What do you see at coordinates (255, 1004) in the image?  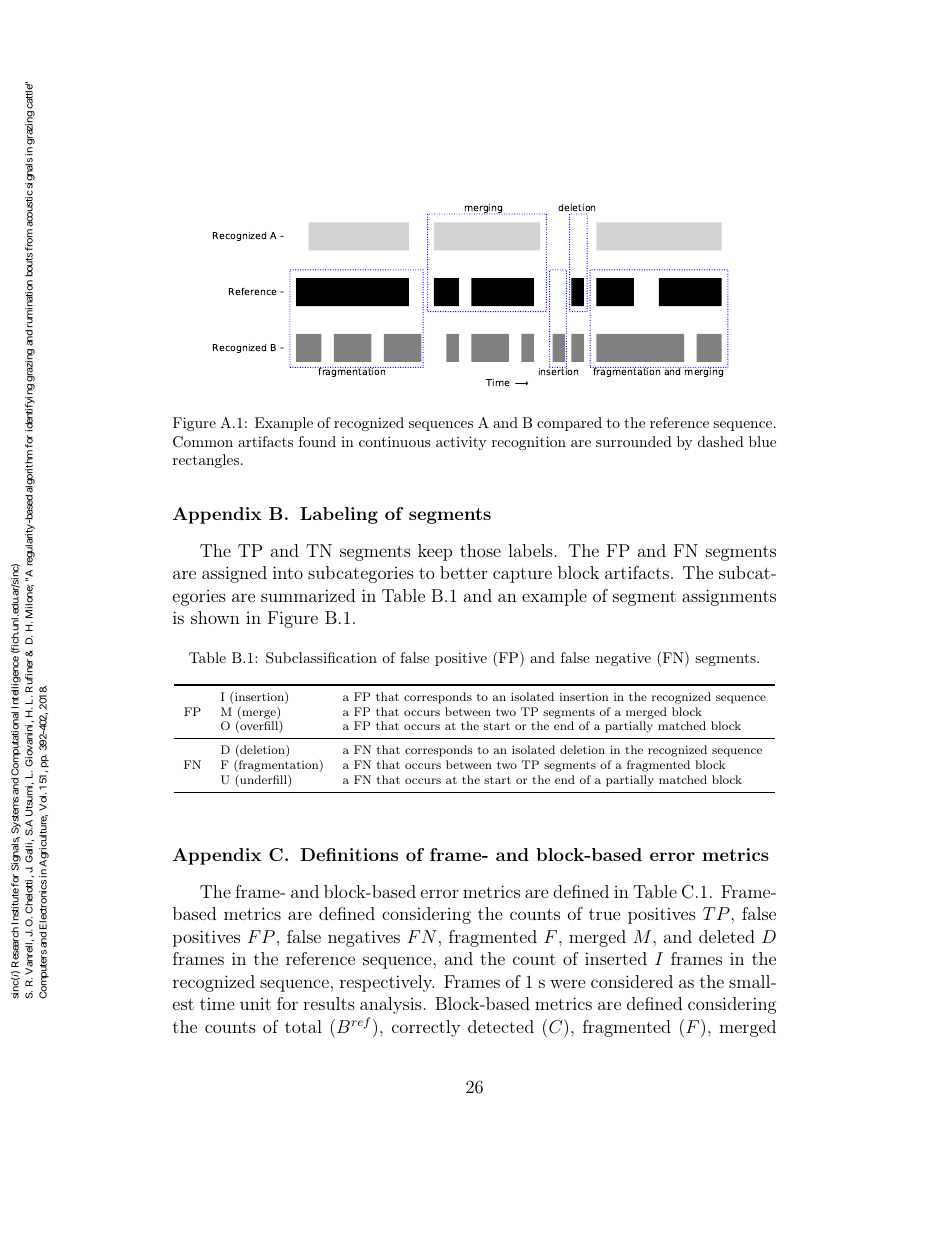 I see `unit` at bounding box center [255, 1004].
